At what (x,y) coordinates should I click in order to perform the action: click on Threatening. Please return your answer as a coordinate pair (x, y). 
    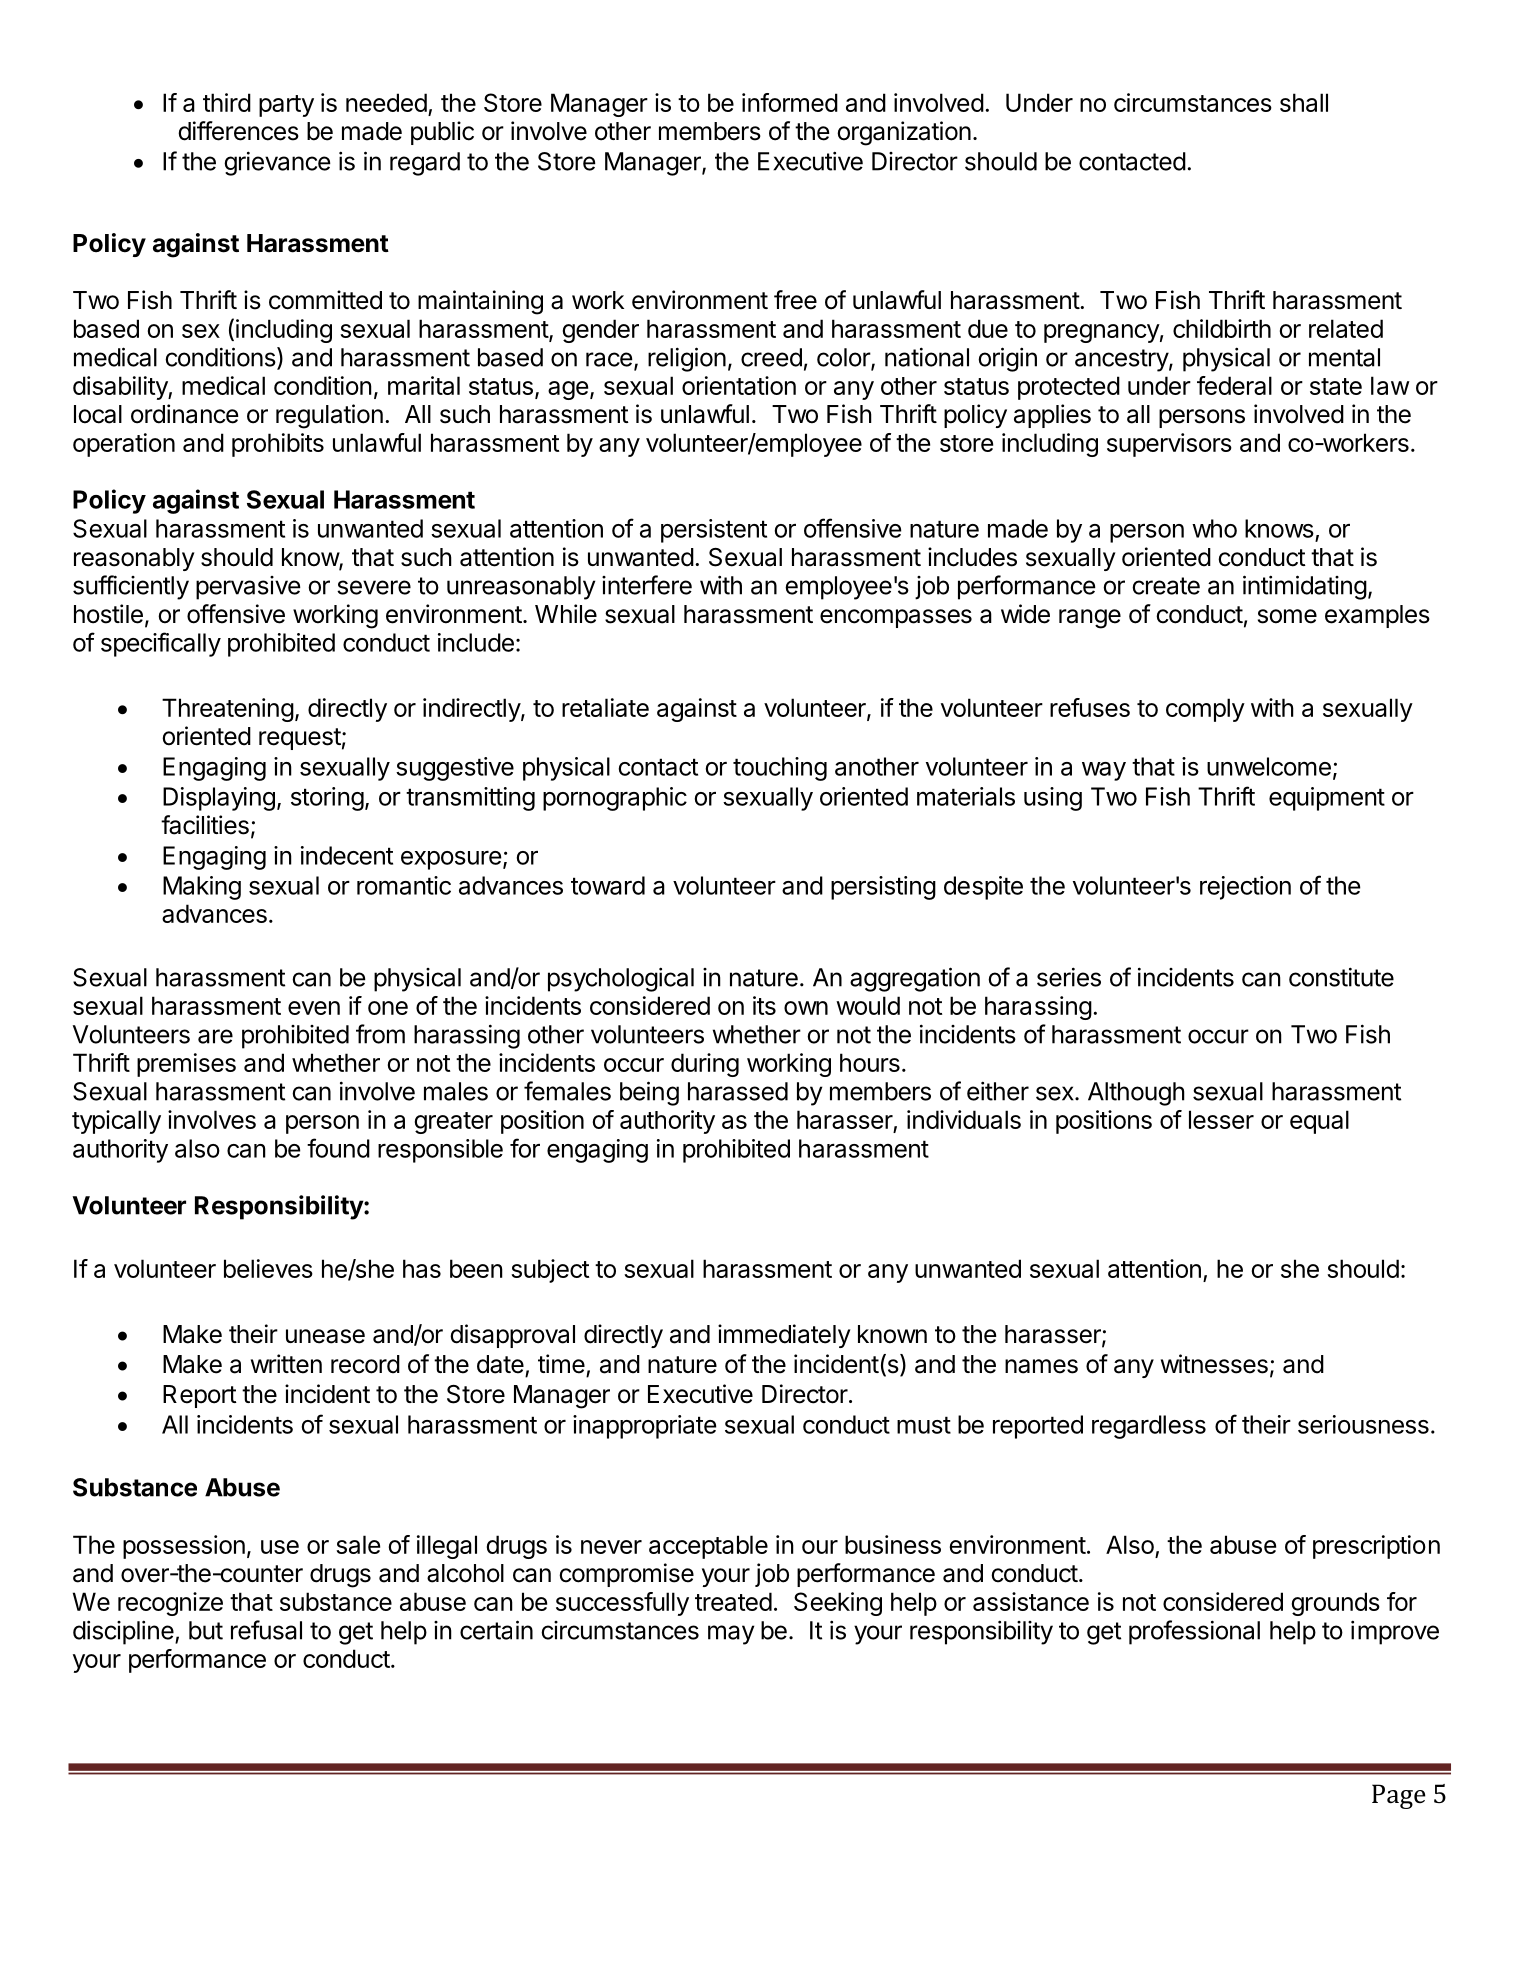
    Looking at the image, I should click on (228, 710).
